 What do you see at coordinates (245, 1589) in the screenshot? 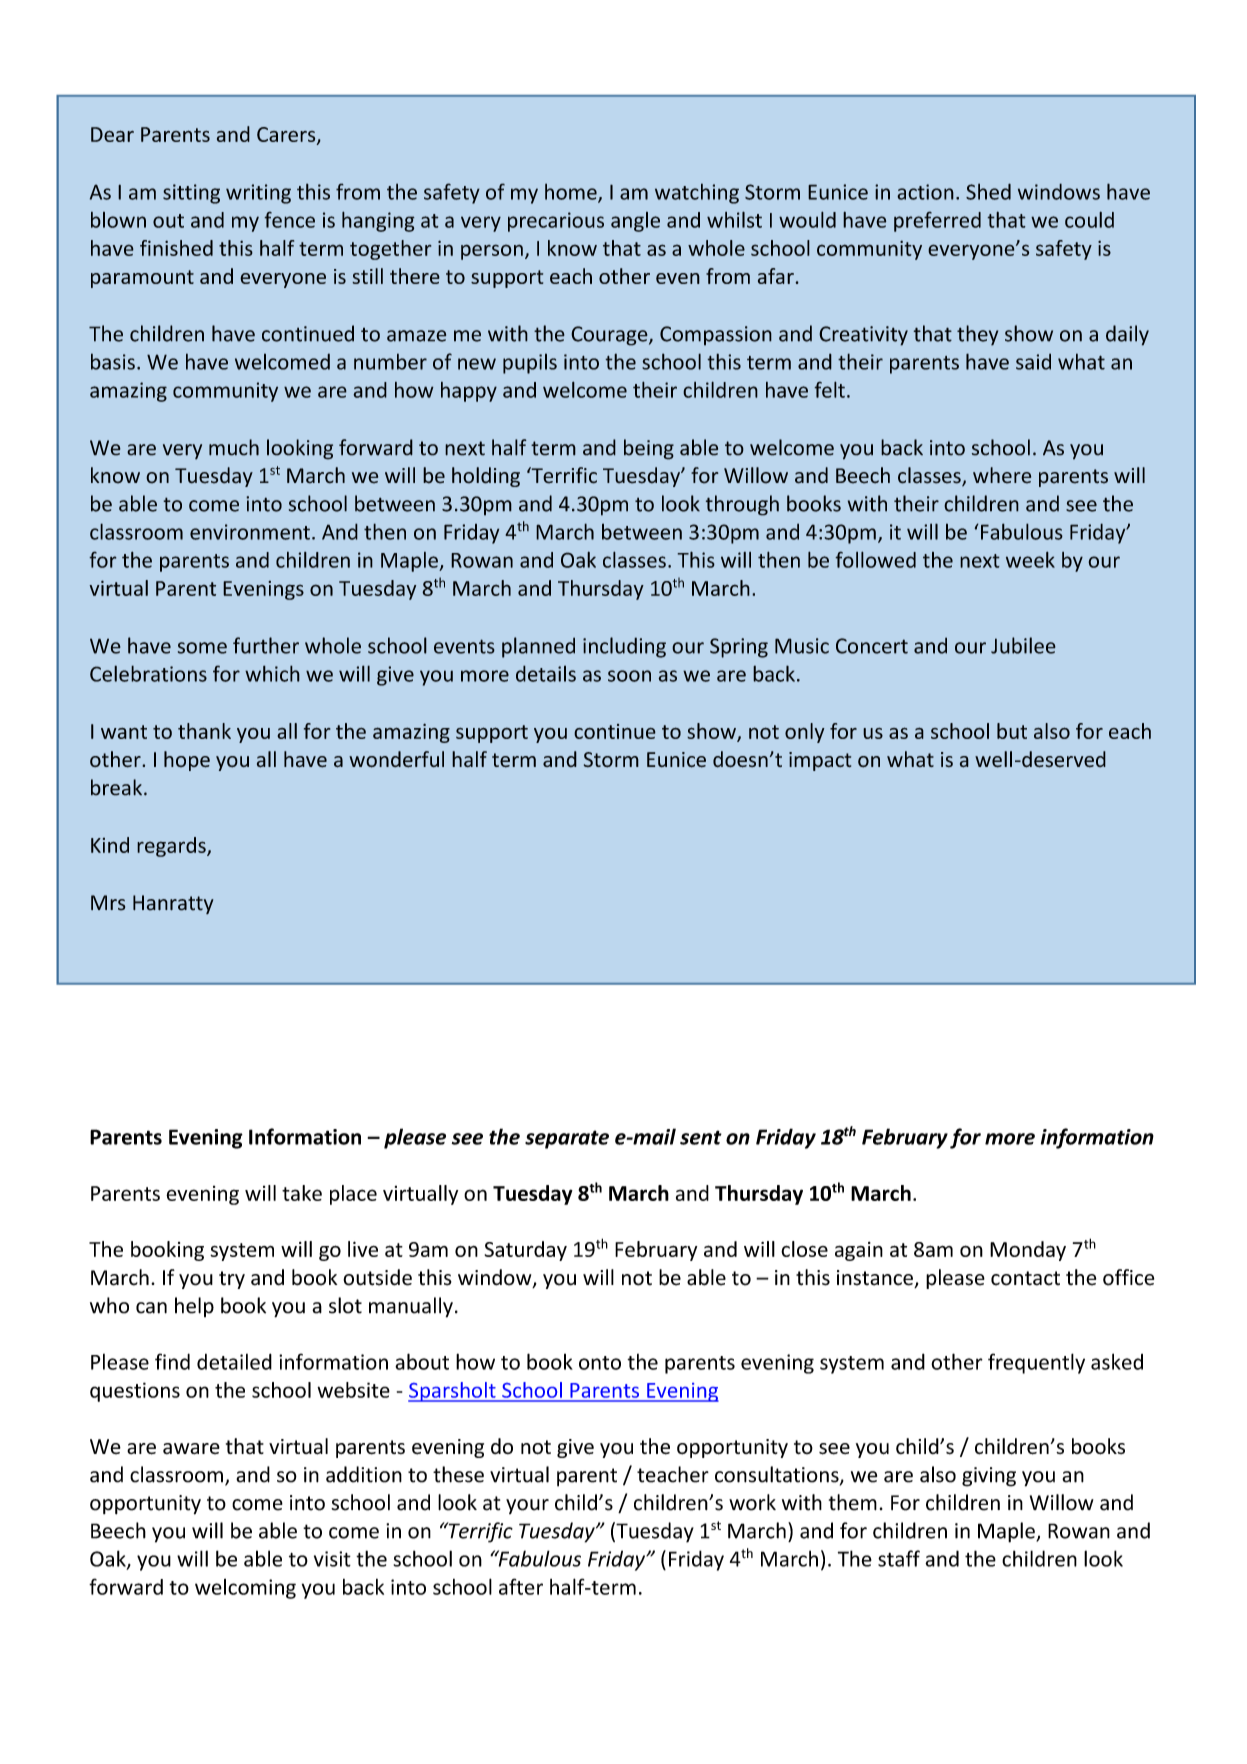
I see `welcoming` at bounding box center [245, 1589].
